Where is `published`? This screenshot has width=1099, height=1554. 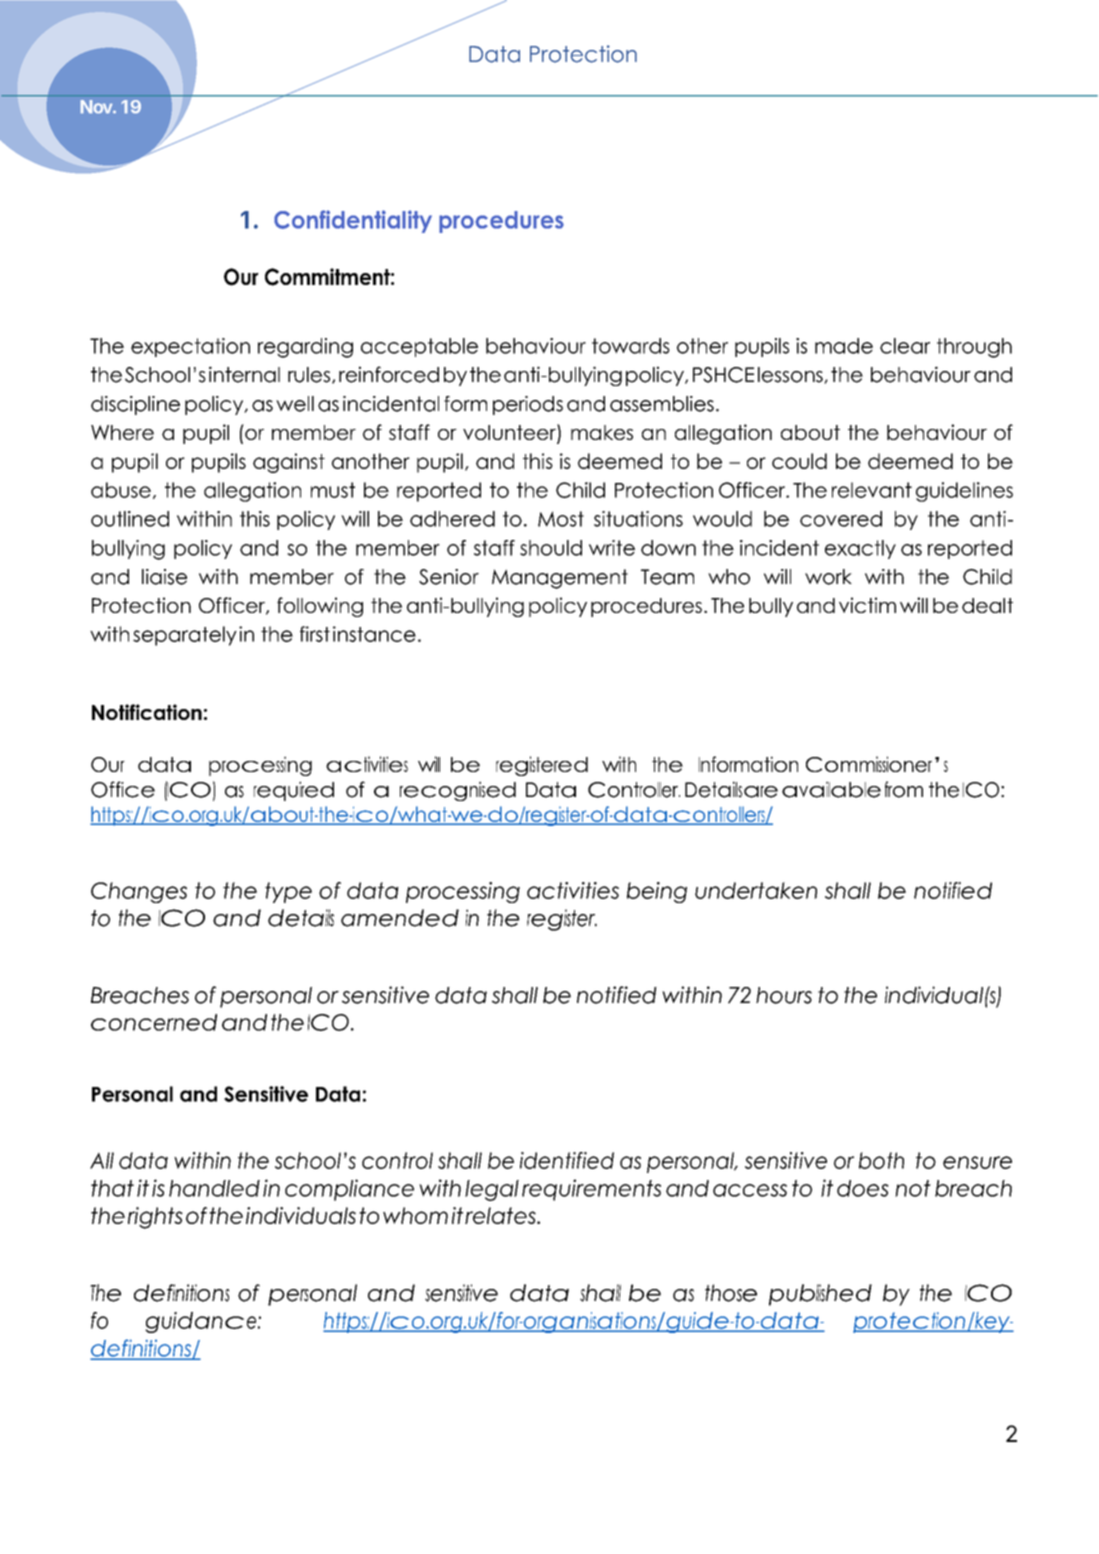 published is located at coordinates (820, 1295).
